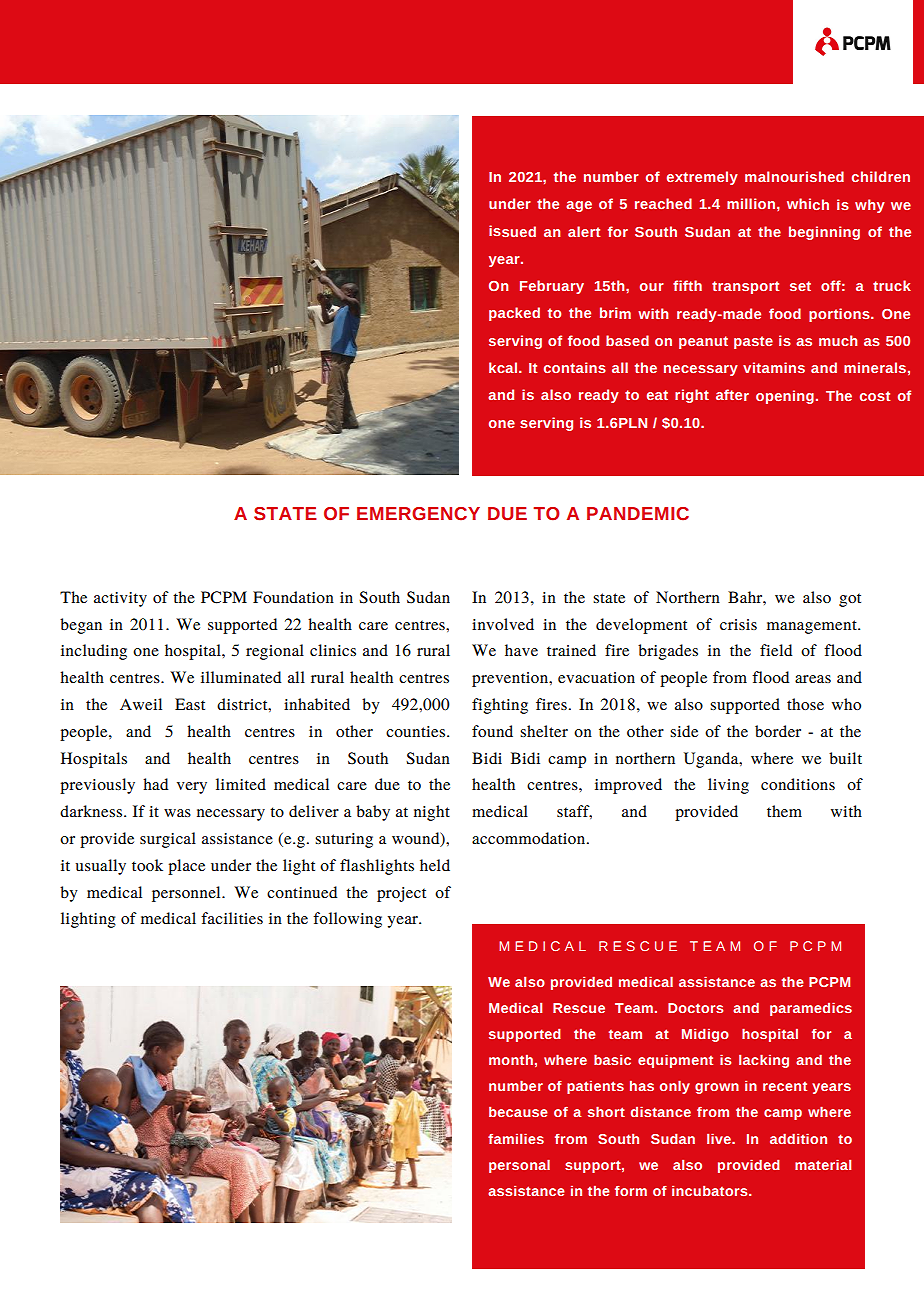 This screenshot has height=1308, width=924. What do you see at coordinates (168, 840) in the screenshot?
I see `surgical` at bounding box center [168, 840].
